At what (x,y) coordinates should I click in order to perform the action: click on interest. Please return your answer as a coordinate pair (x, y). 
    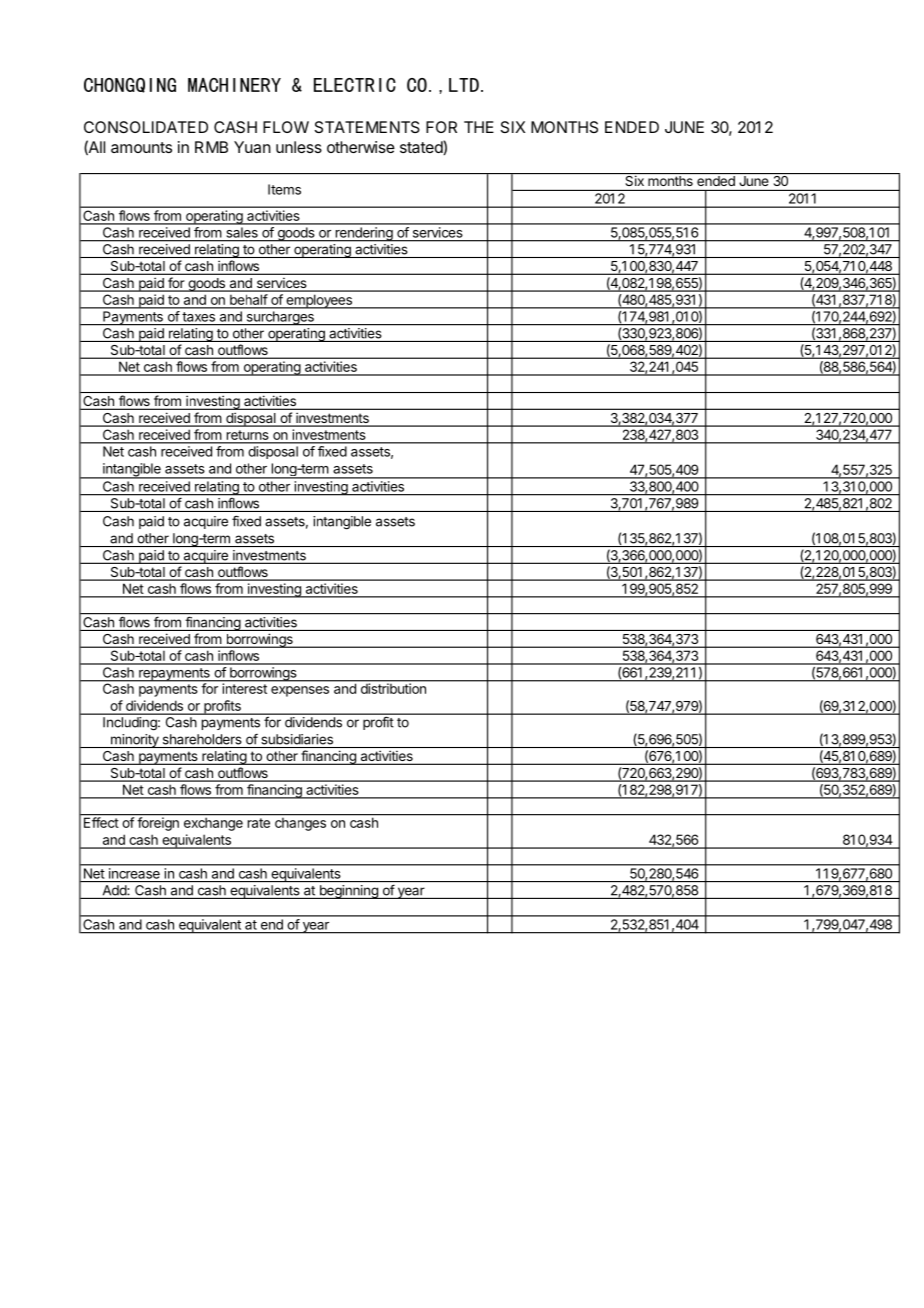
    Looking at the image, I should click on (244, 687).
